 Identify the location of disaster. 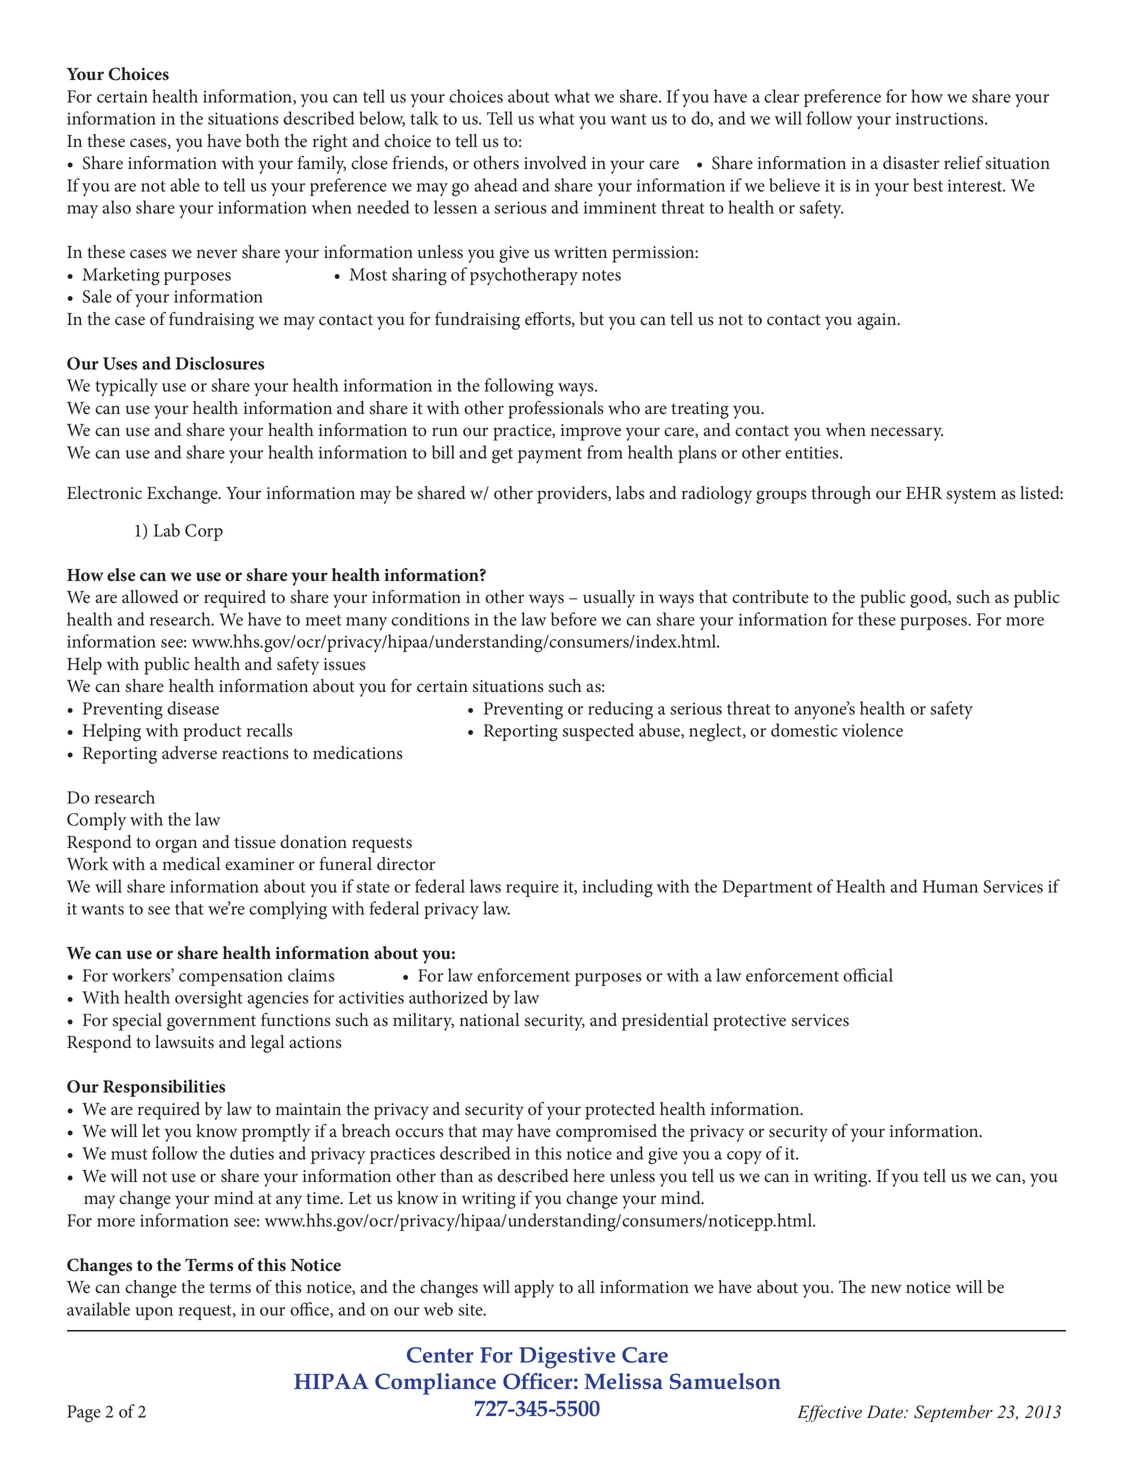
(911, 163).
